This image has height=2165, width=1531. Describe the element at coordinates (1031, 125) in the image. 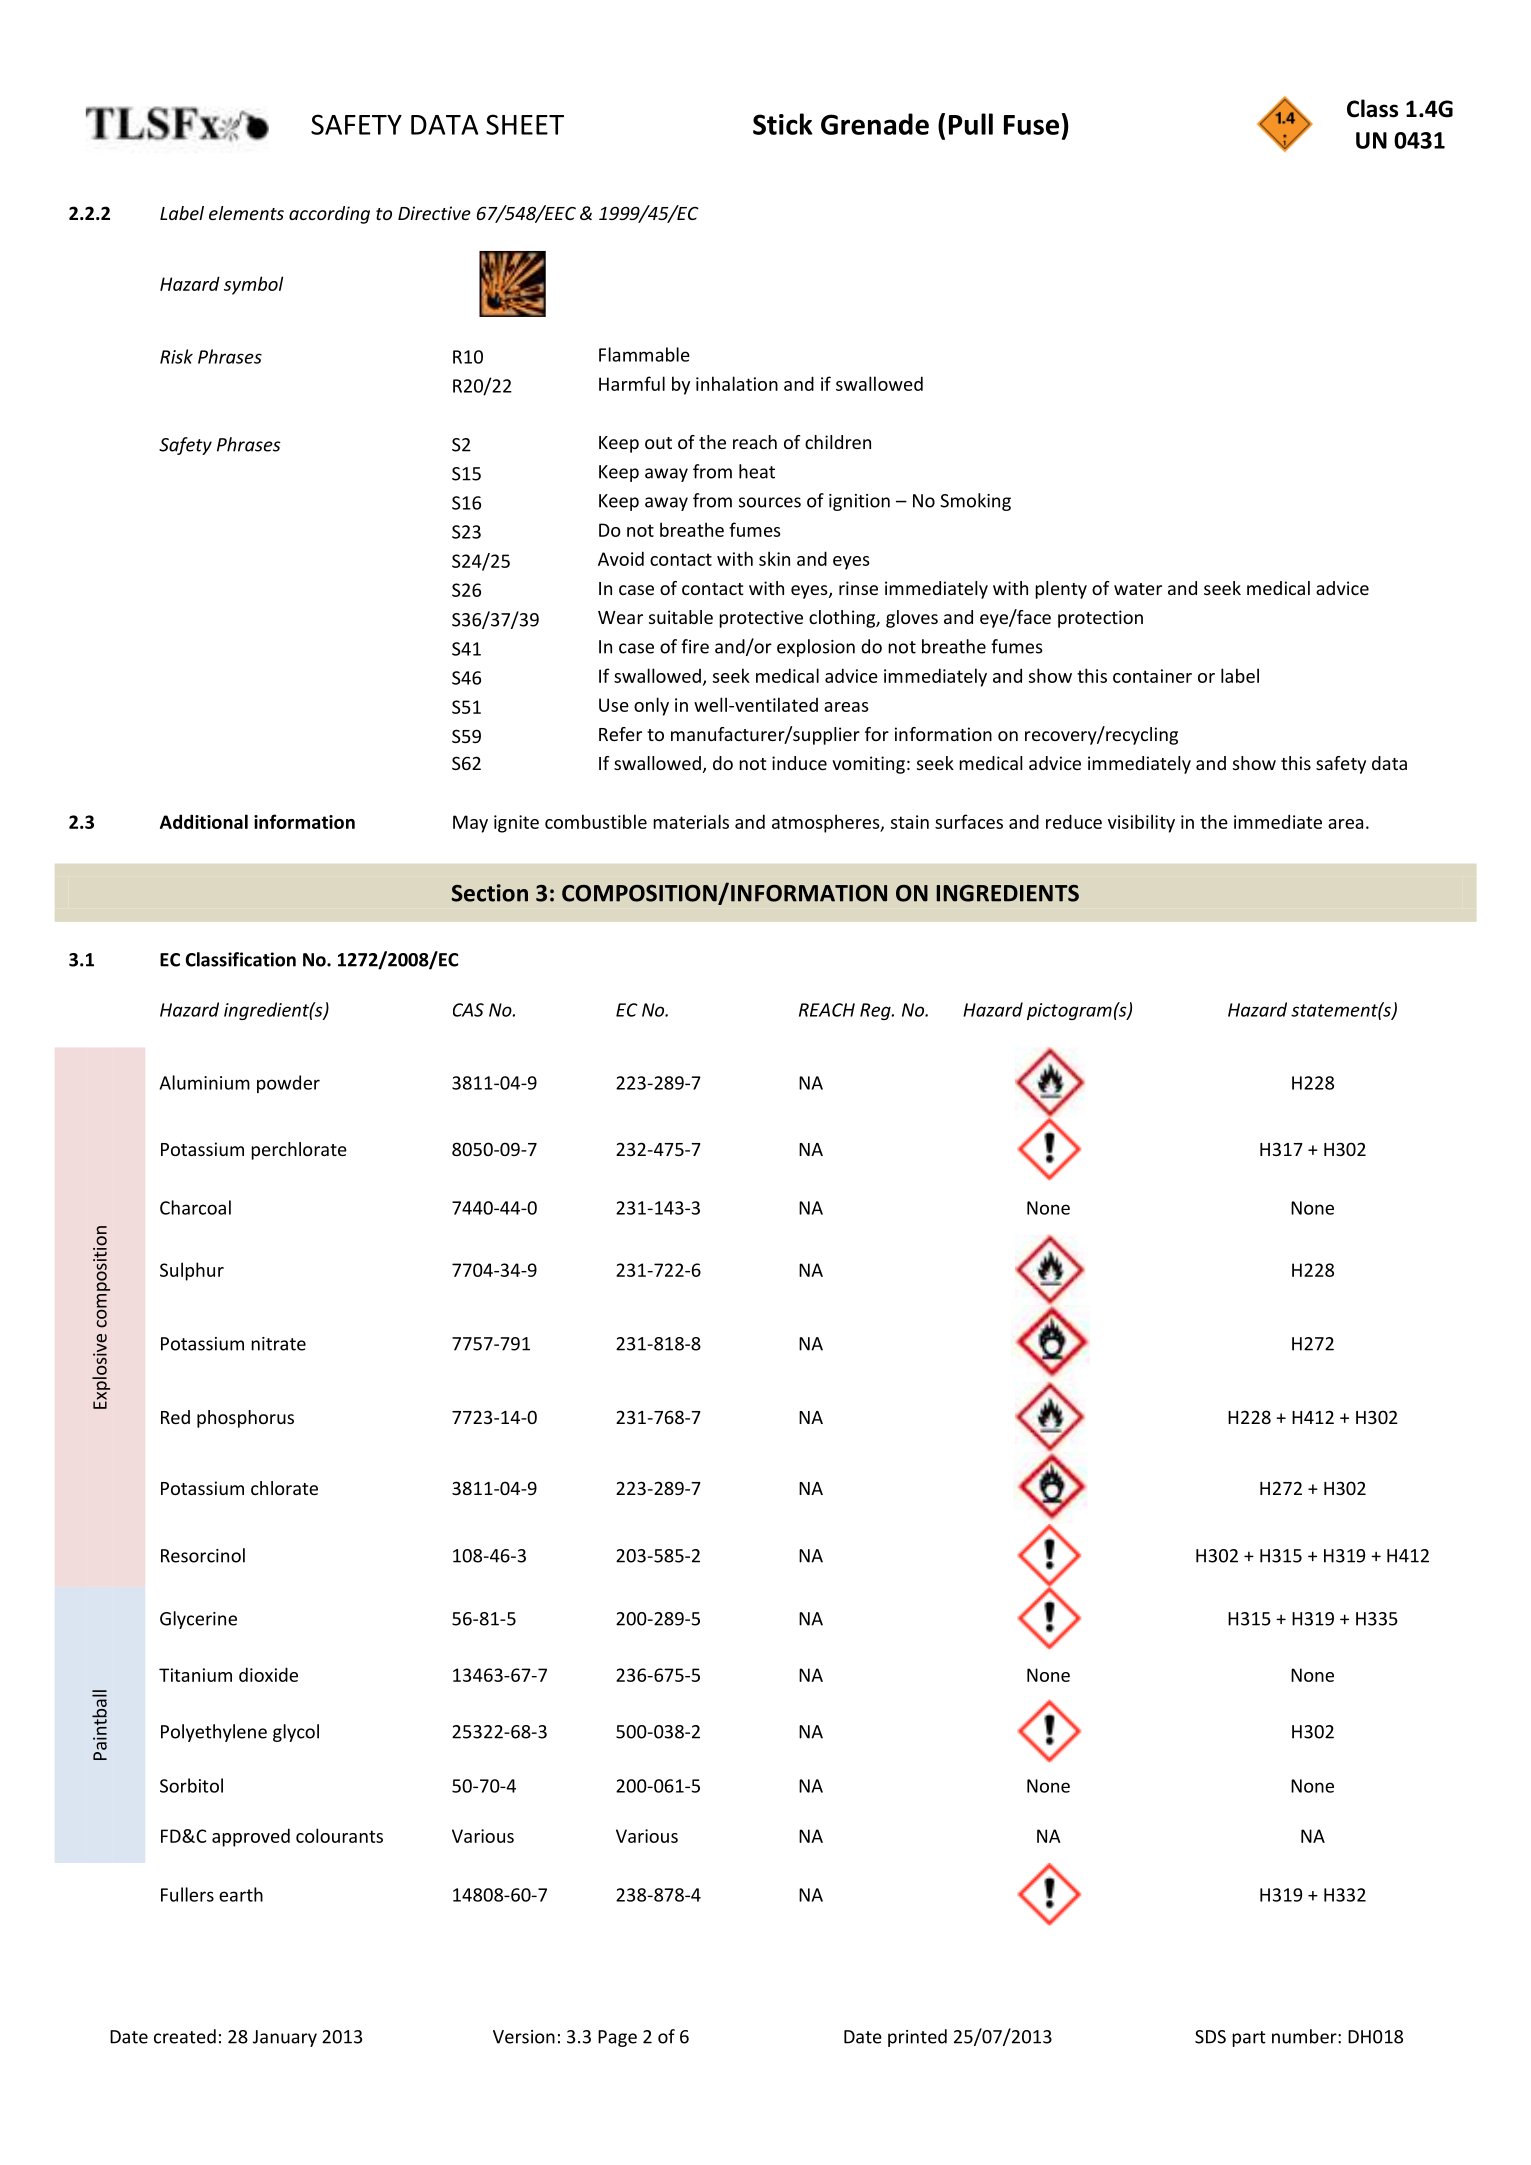

I see `Fuse` at that location.
